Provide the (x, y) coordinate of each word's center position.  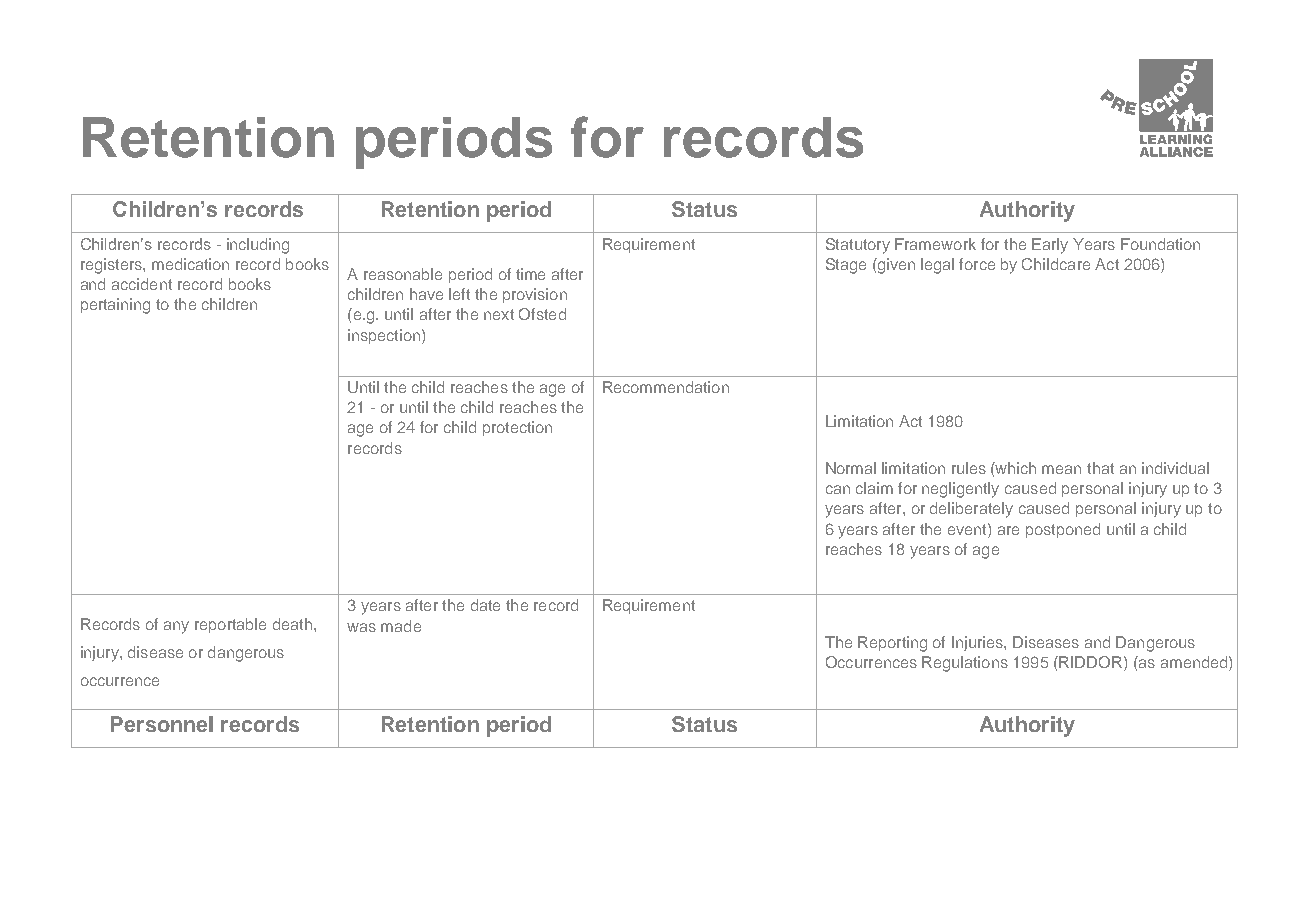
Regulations (965, 664)
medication (190, 264)
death (292, 624)
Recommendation (666, 387)
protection (517, 428)
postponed (1063, 530)
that (1100, 468)
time (530, 274)
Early (1050, 246)
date (485, 605)
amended (1194, 662)
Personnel (162, 724)
